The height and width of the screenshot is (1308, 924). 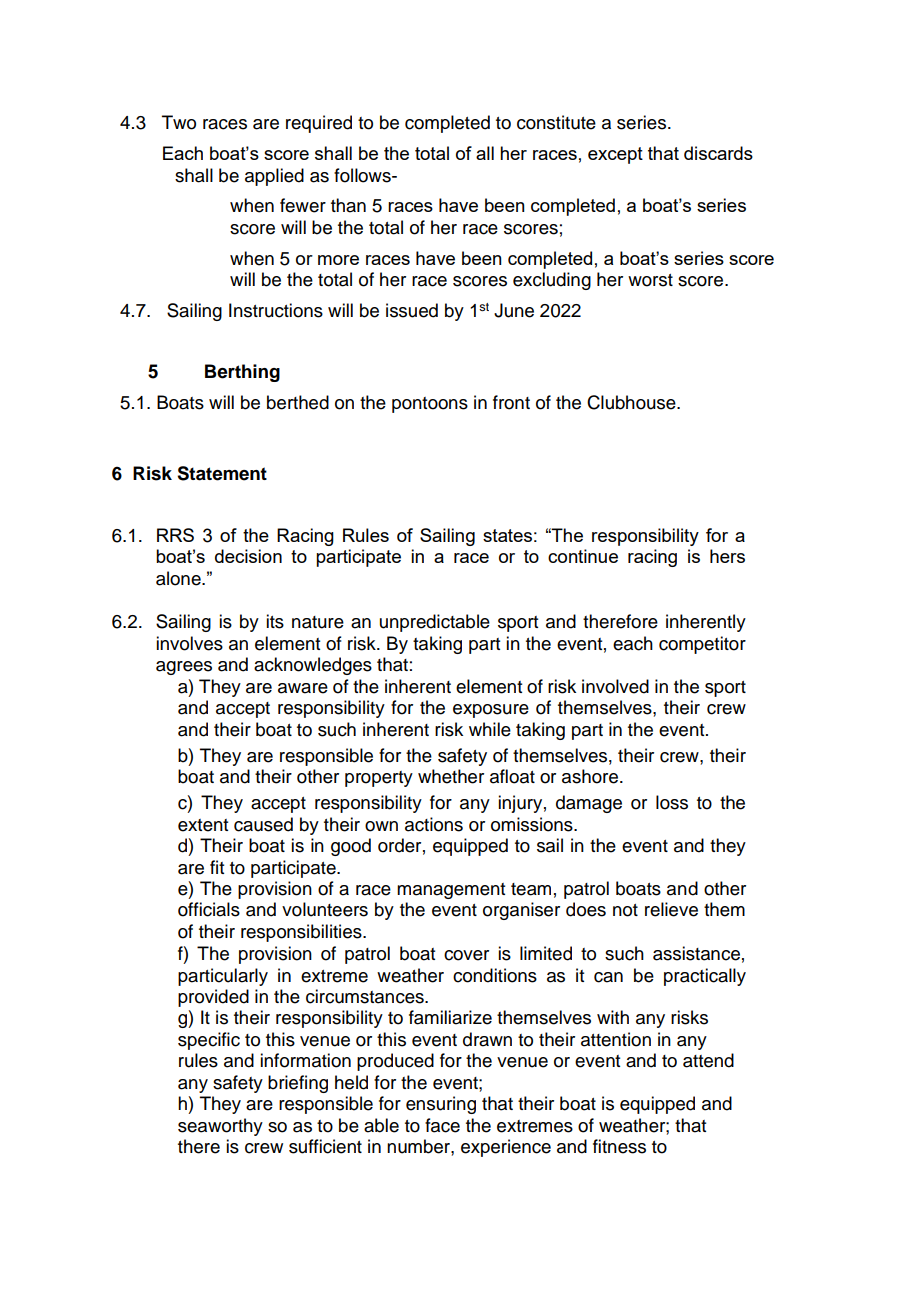 I want to click on competitor, so click(x=702, y=645).
